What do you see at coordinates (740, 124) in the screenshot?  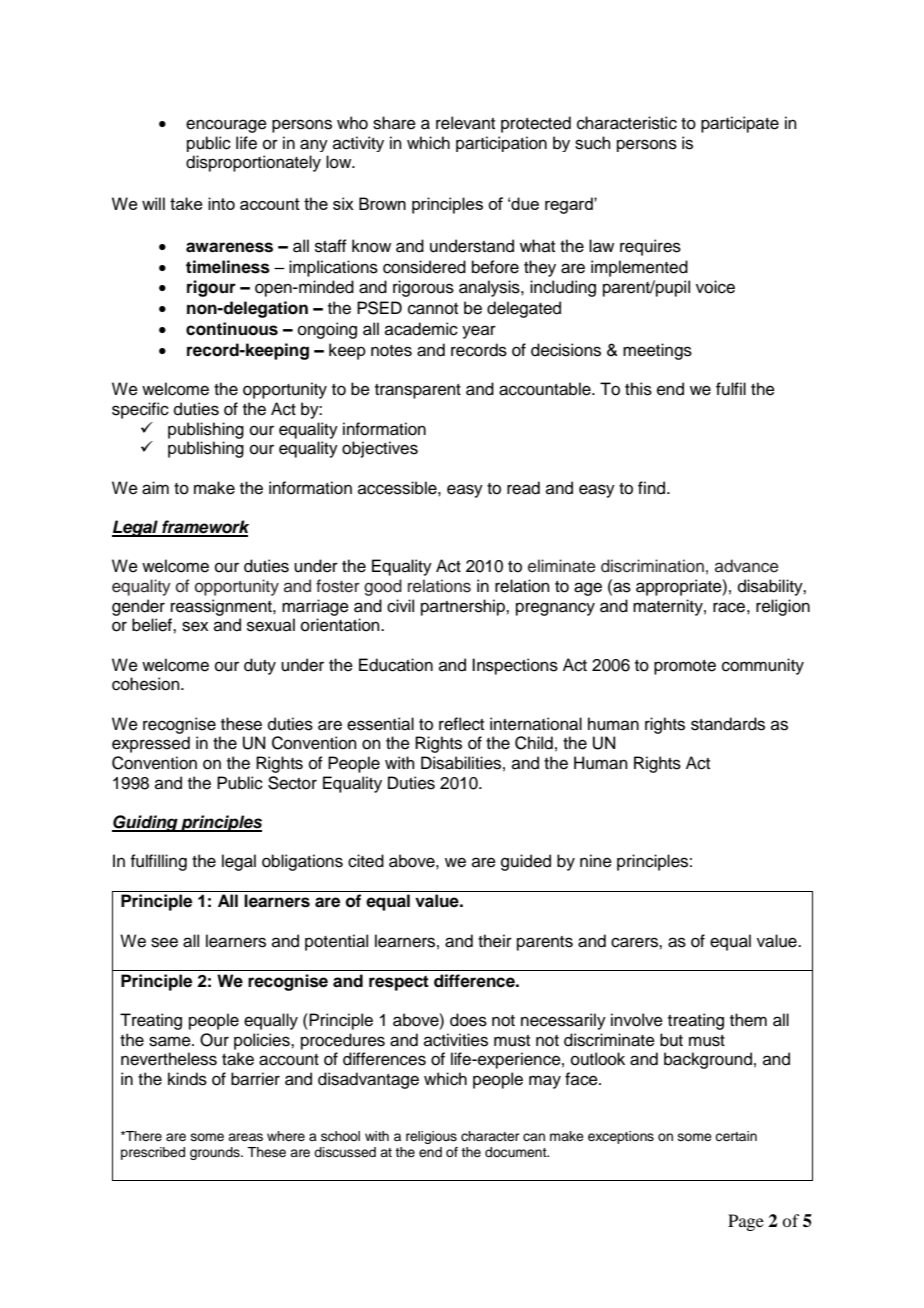 I see `participate` at bounding box center [740, 124].
